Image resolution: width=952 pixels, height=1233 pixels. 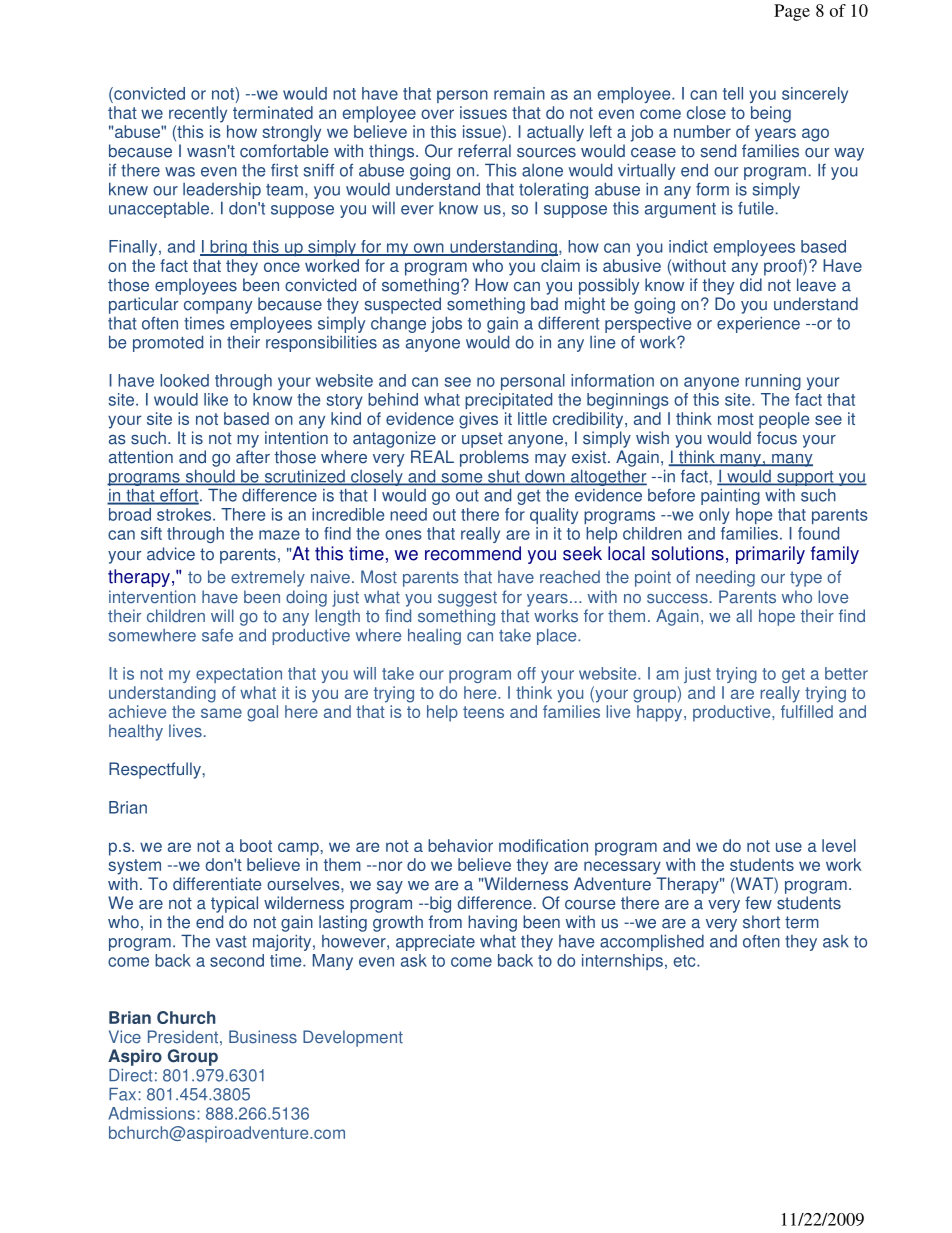 I want to click on bring, so click(x=228, y=248).
